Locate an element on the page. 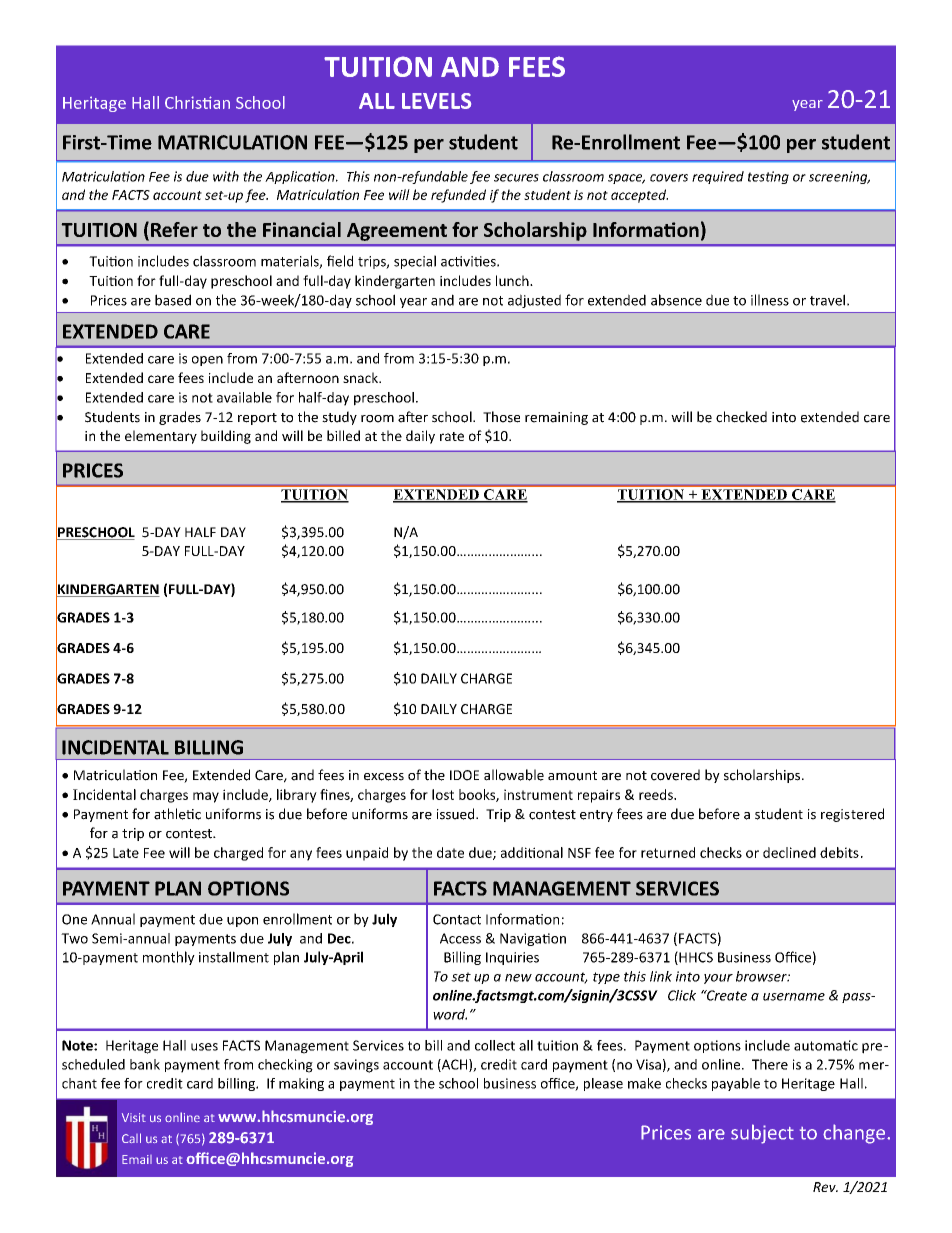 Image resolution: width=952 pixels, height=1233 pixels. declined is located at coordinates (789, 852).
